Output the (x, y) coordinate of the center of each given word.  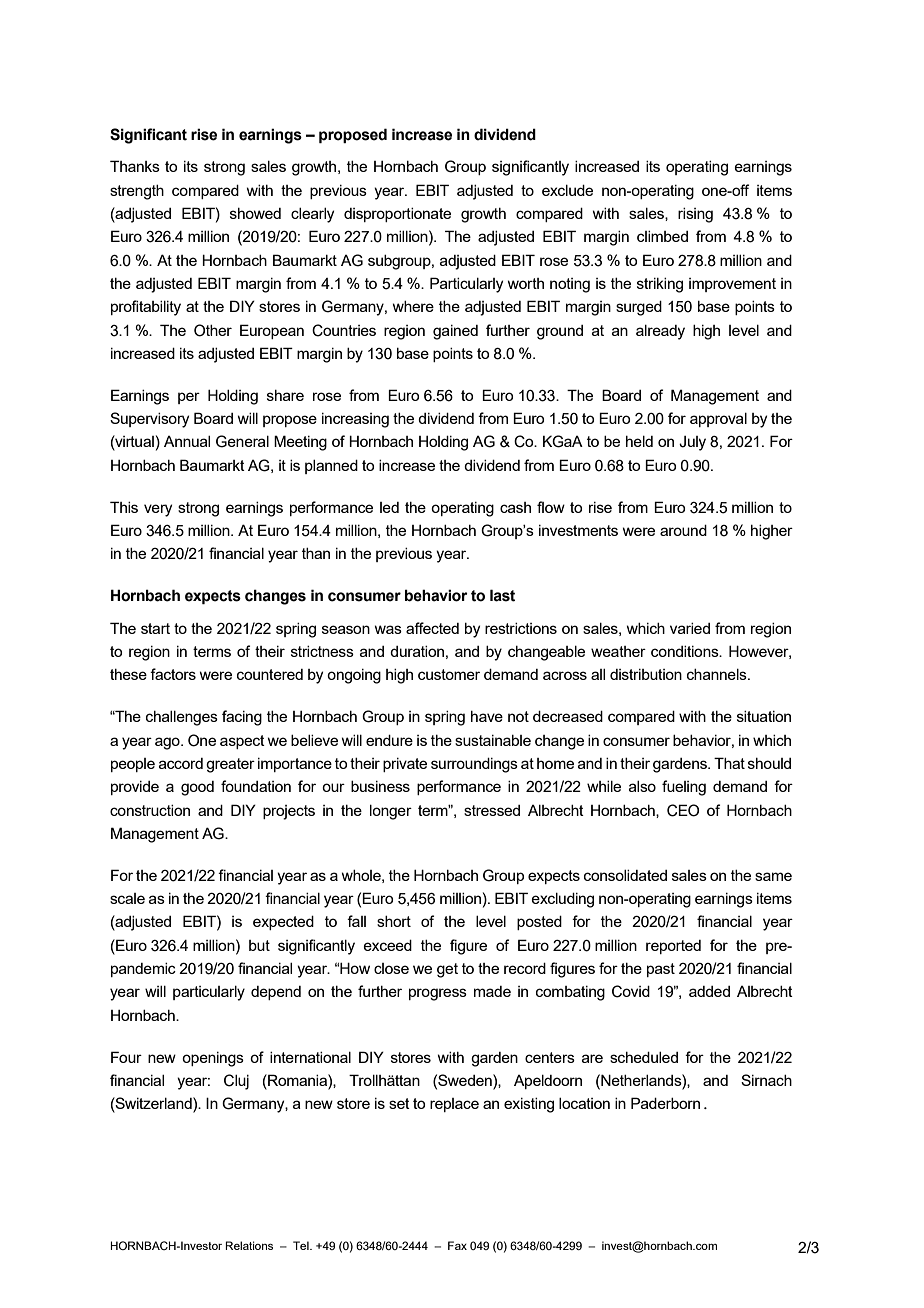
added (709, 991)
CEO (683, 810)
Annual (187, 441)
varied (690, 628)
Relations (249, 1245)
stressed (492, 810)
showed (255, 213)
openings (213, 1059)
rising (695, 215)
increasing (355, 420)
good (197, 788)
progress (438, 994)
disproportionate (397, 215)
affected (432, 628)
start (155, 628)
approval (718, 420)
